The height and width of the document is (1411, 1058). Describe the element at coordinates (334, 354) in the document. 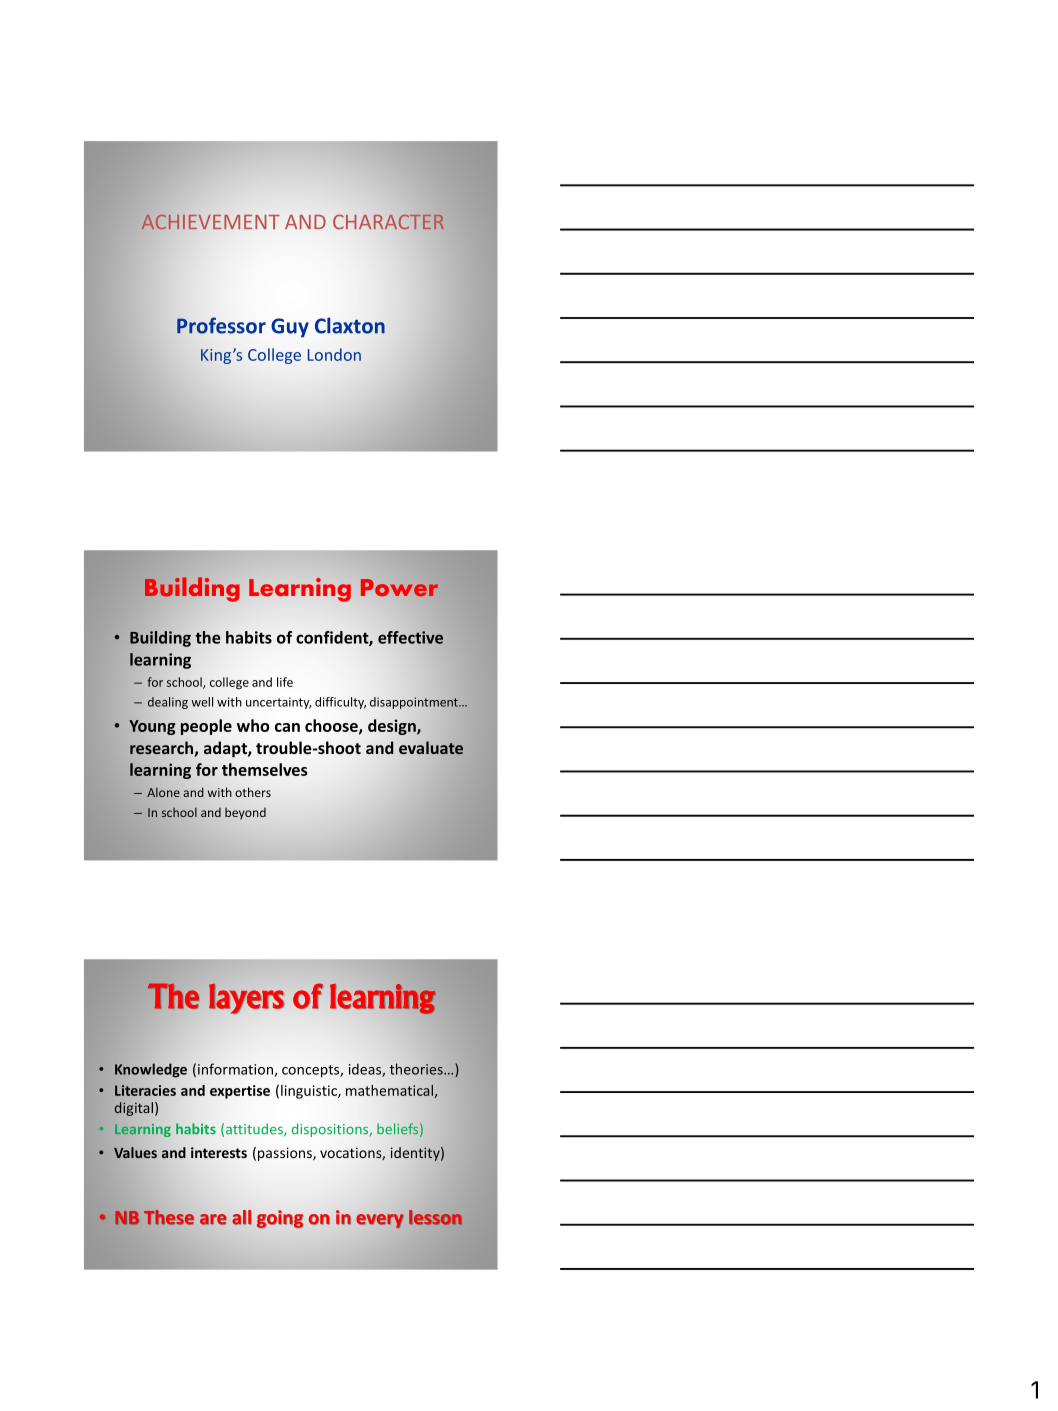

I see `London` at that location.
